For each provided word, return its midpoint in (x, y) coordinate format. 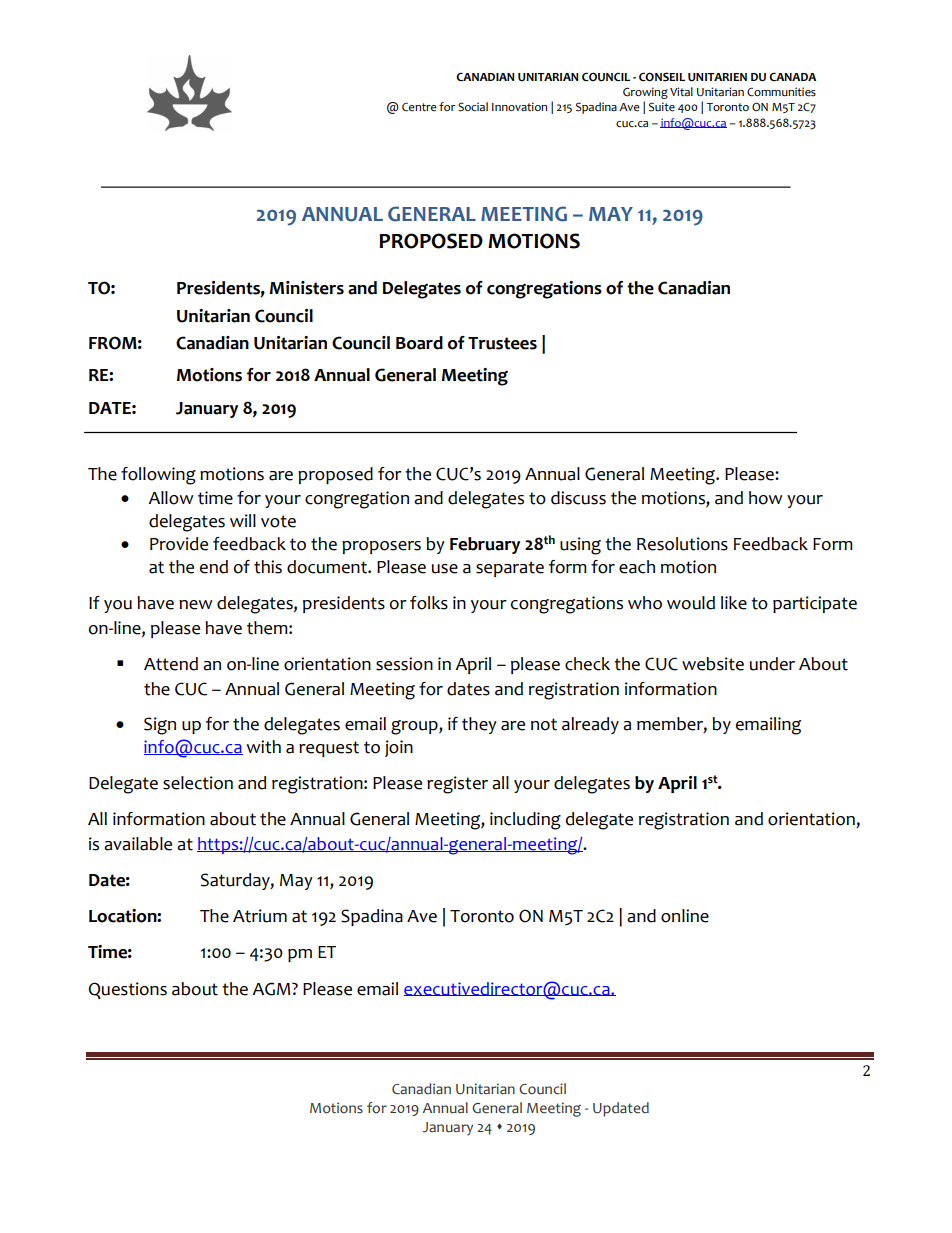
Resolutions (682, 544)
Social (473, 107)
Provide (179, 544)
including (525, 821)
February (485, 545)
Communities (781, 92)
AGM (272, 989)
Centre (419, 107)
